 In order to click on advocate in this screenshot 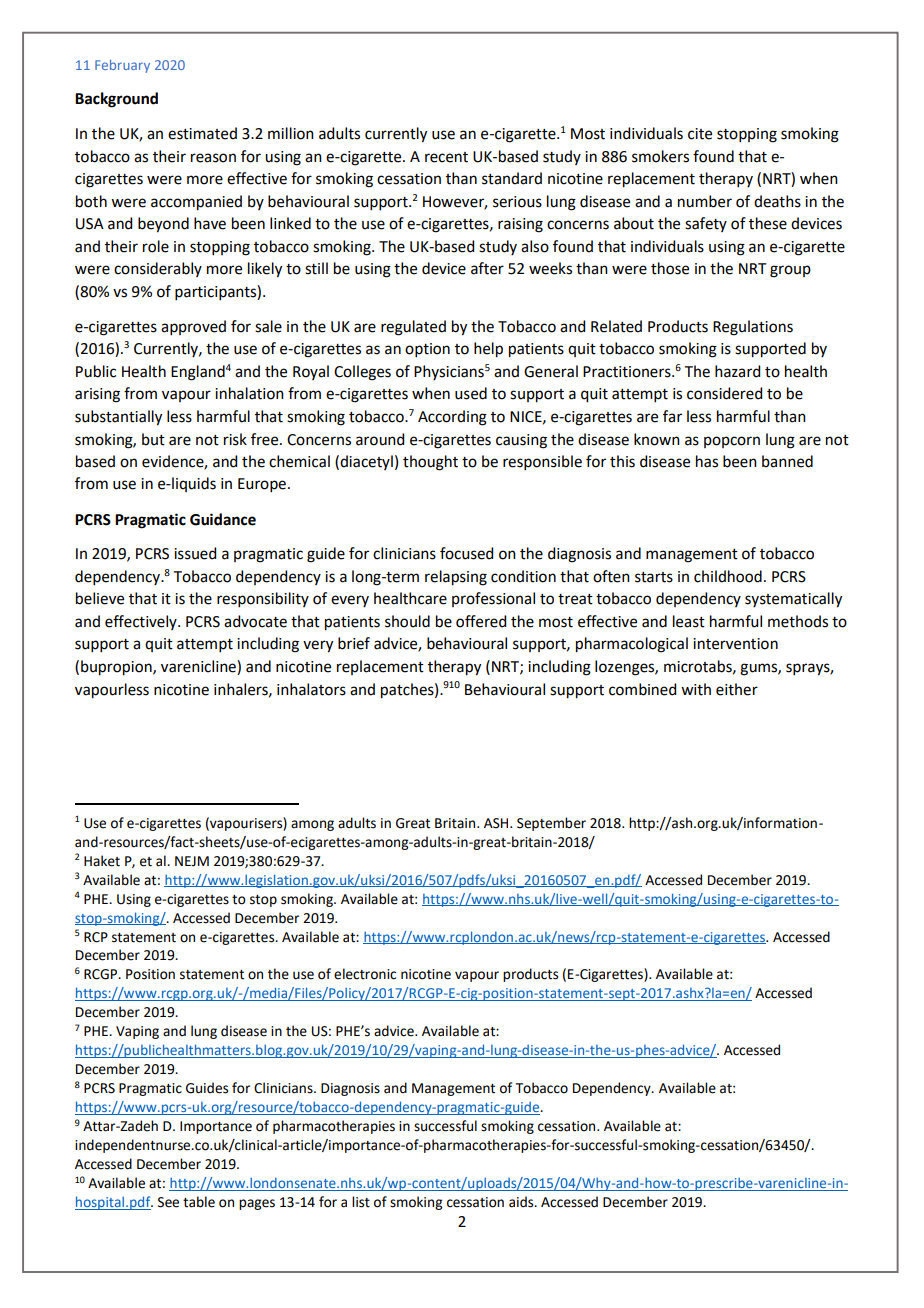, I will do `click(255, 621)`.
